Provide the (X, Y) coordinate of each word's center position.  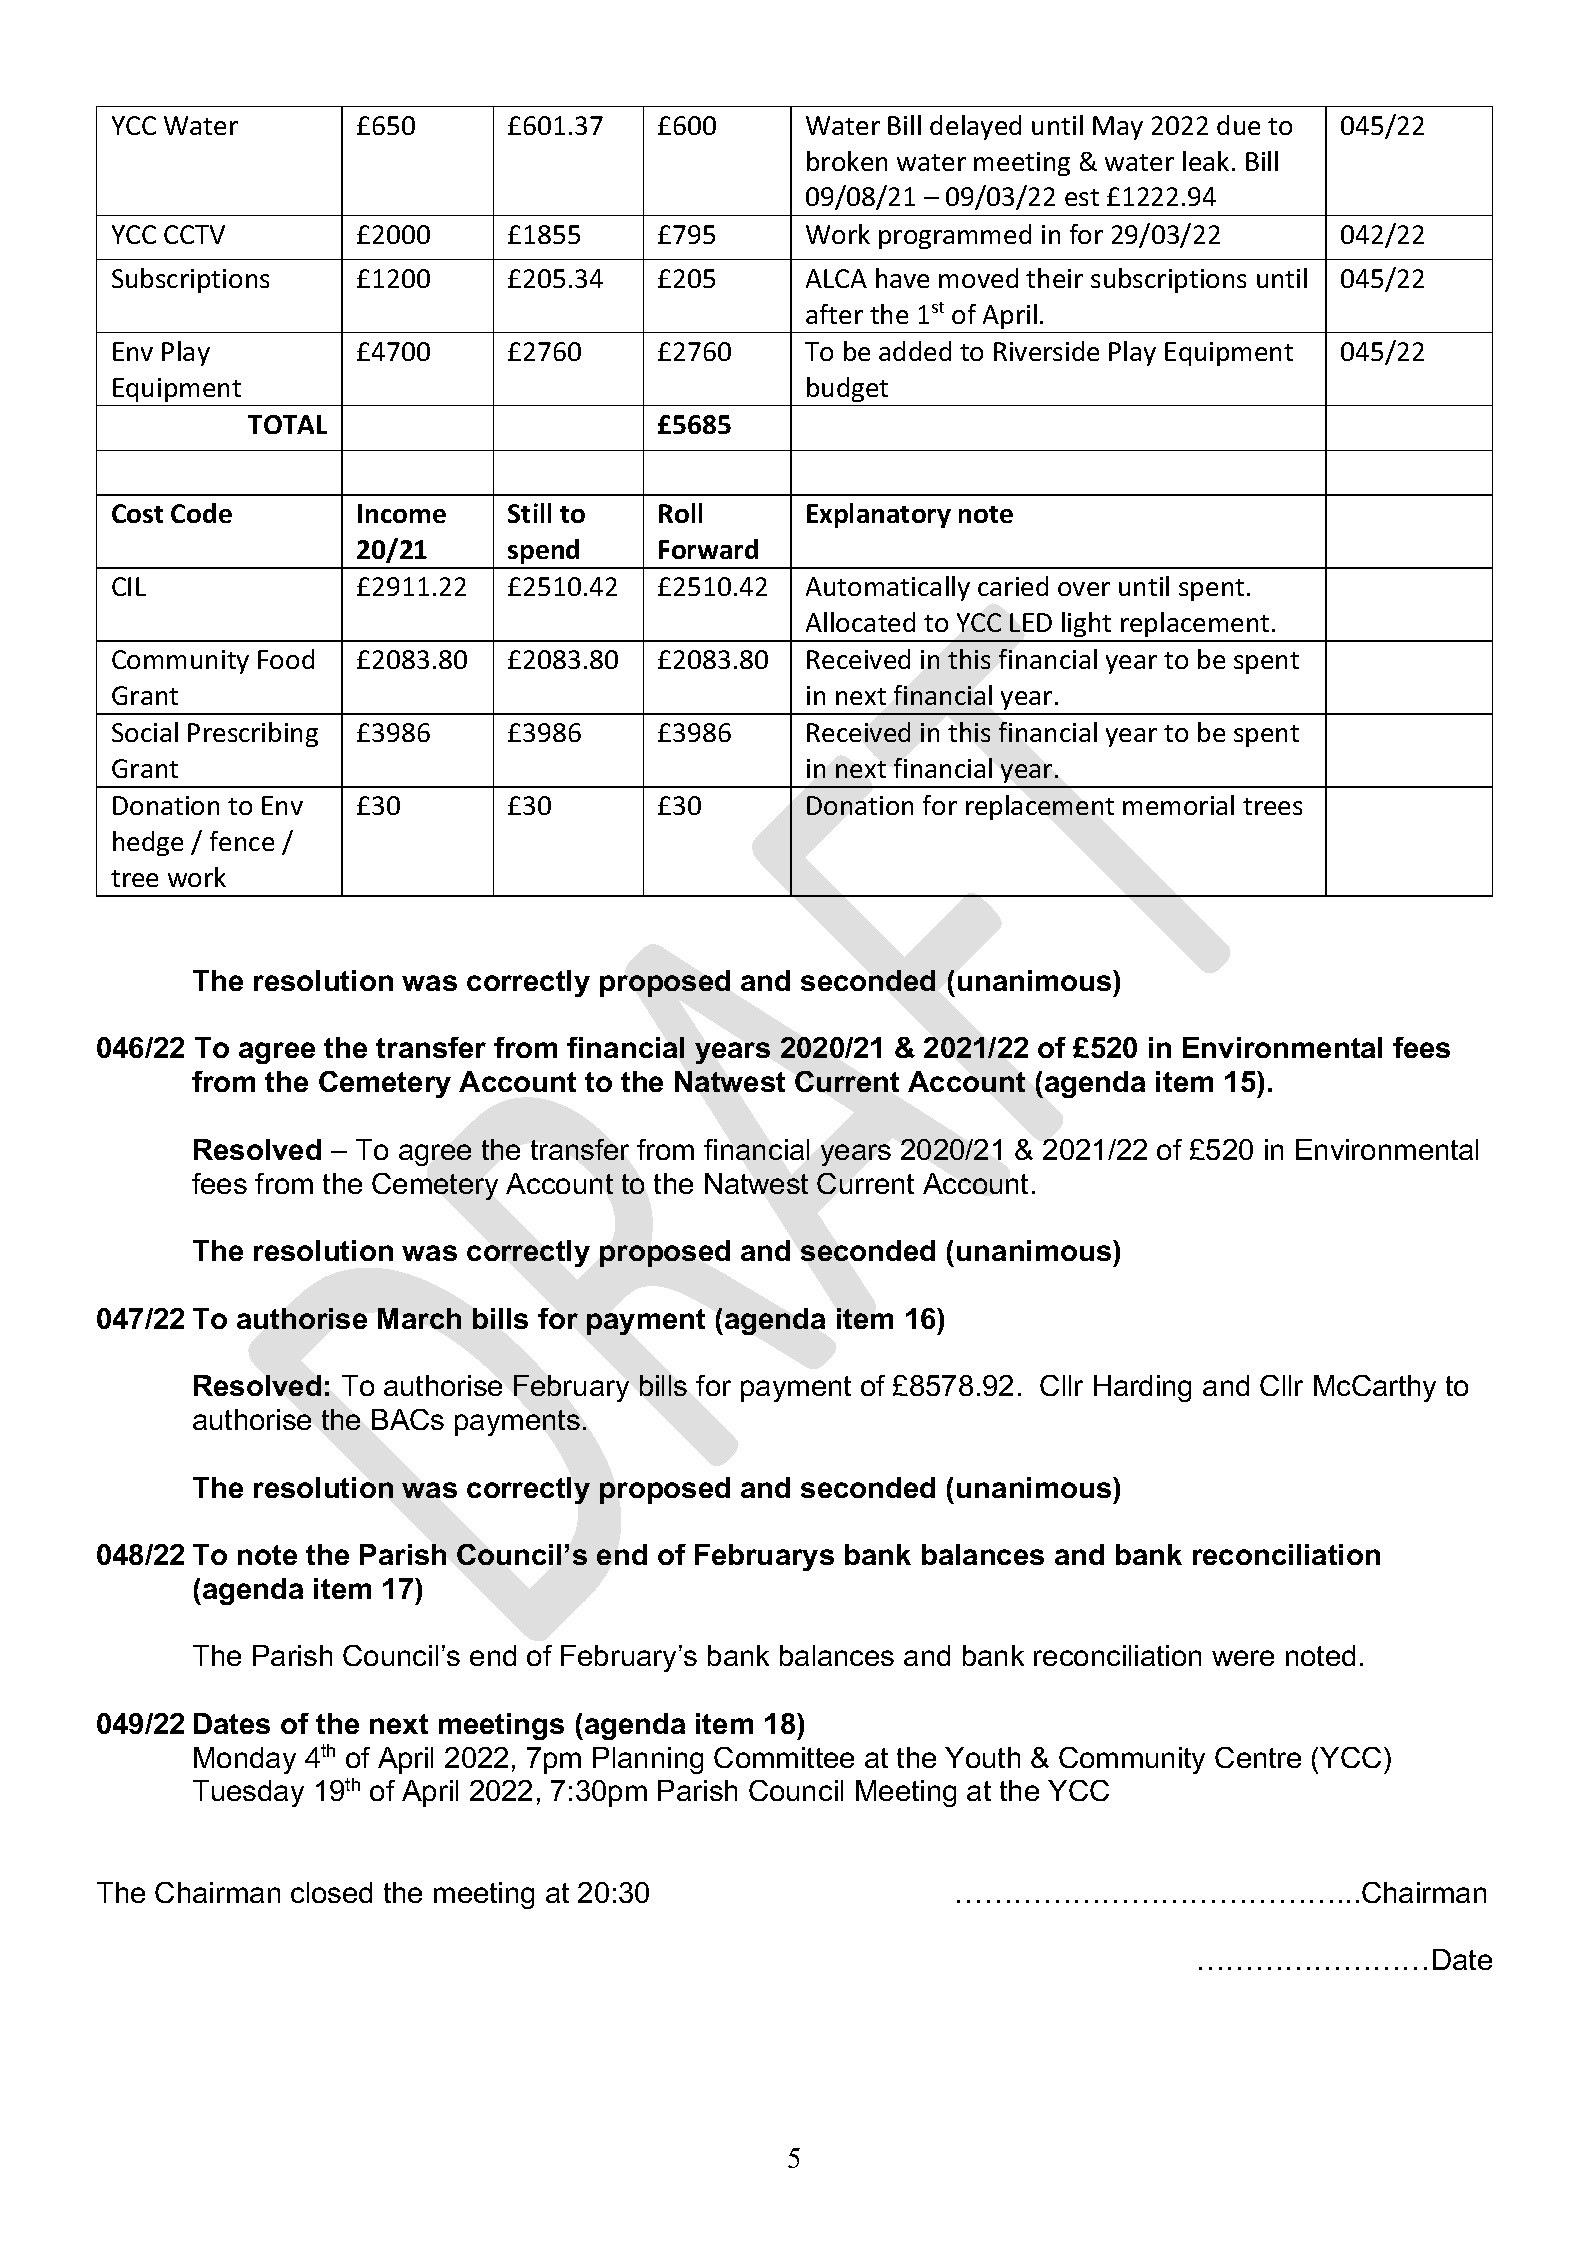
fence (242, 841)
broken (847, 161)
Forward (708, 549)
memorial (1178, 805)
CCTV (194, 234)
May (1118, 128)
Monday (245, 1760)
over (1084, 589)
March (419, 1318)
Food (286, 659)
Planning (648, 1760)
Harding (1142, 1388)
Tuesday (248, 1793)
